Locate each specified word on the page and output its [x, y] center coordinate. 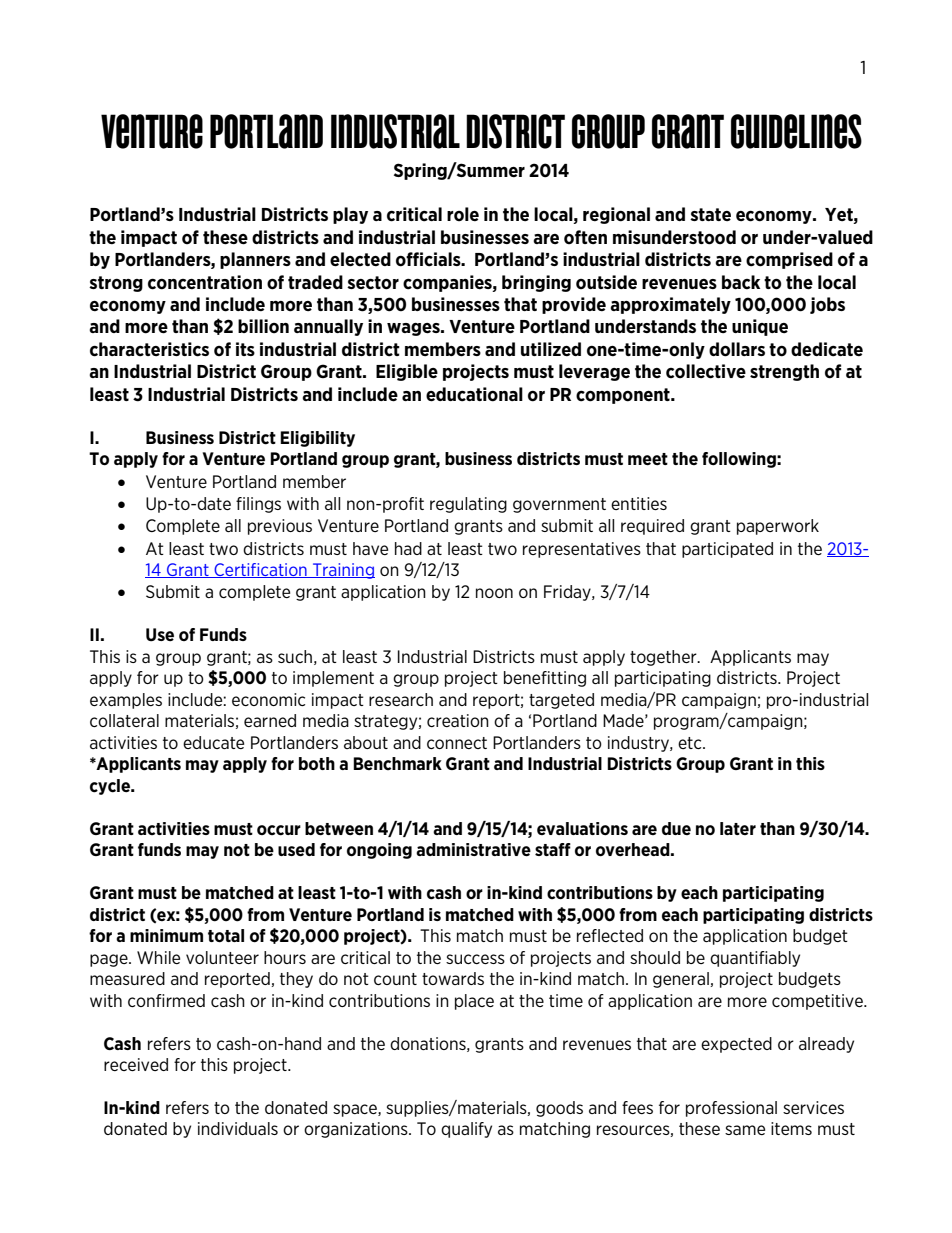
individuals [238, 1128]
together [664, 658]
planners [255, 260]
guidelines [796, 131]
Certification [260, 570]
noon [494, 593]
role [463, 214]
